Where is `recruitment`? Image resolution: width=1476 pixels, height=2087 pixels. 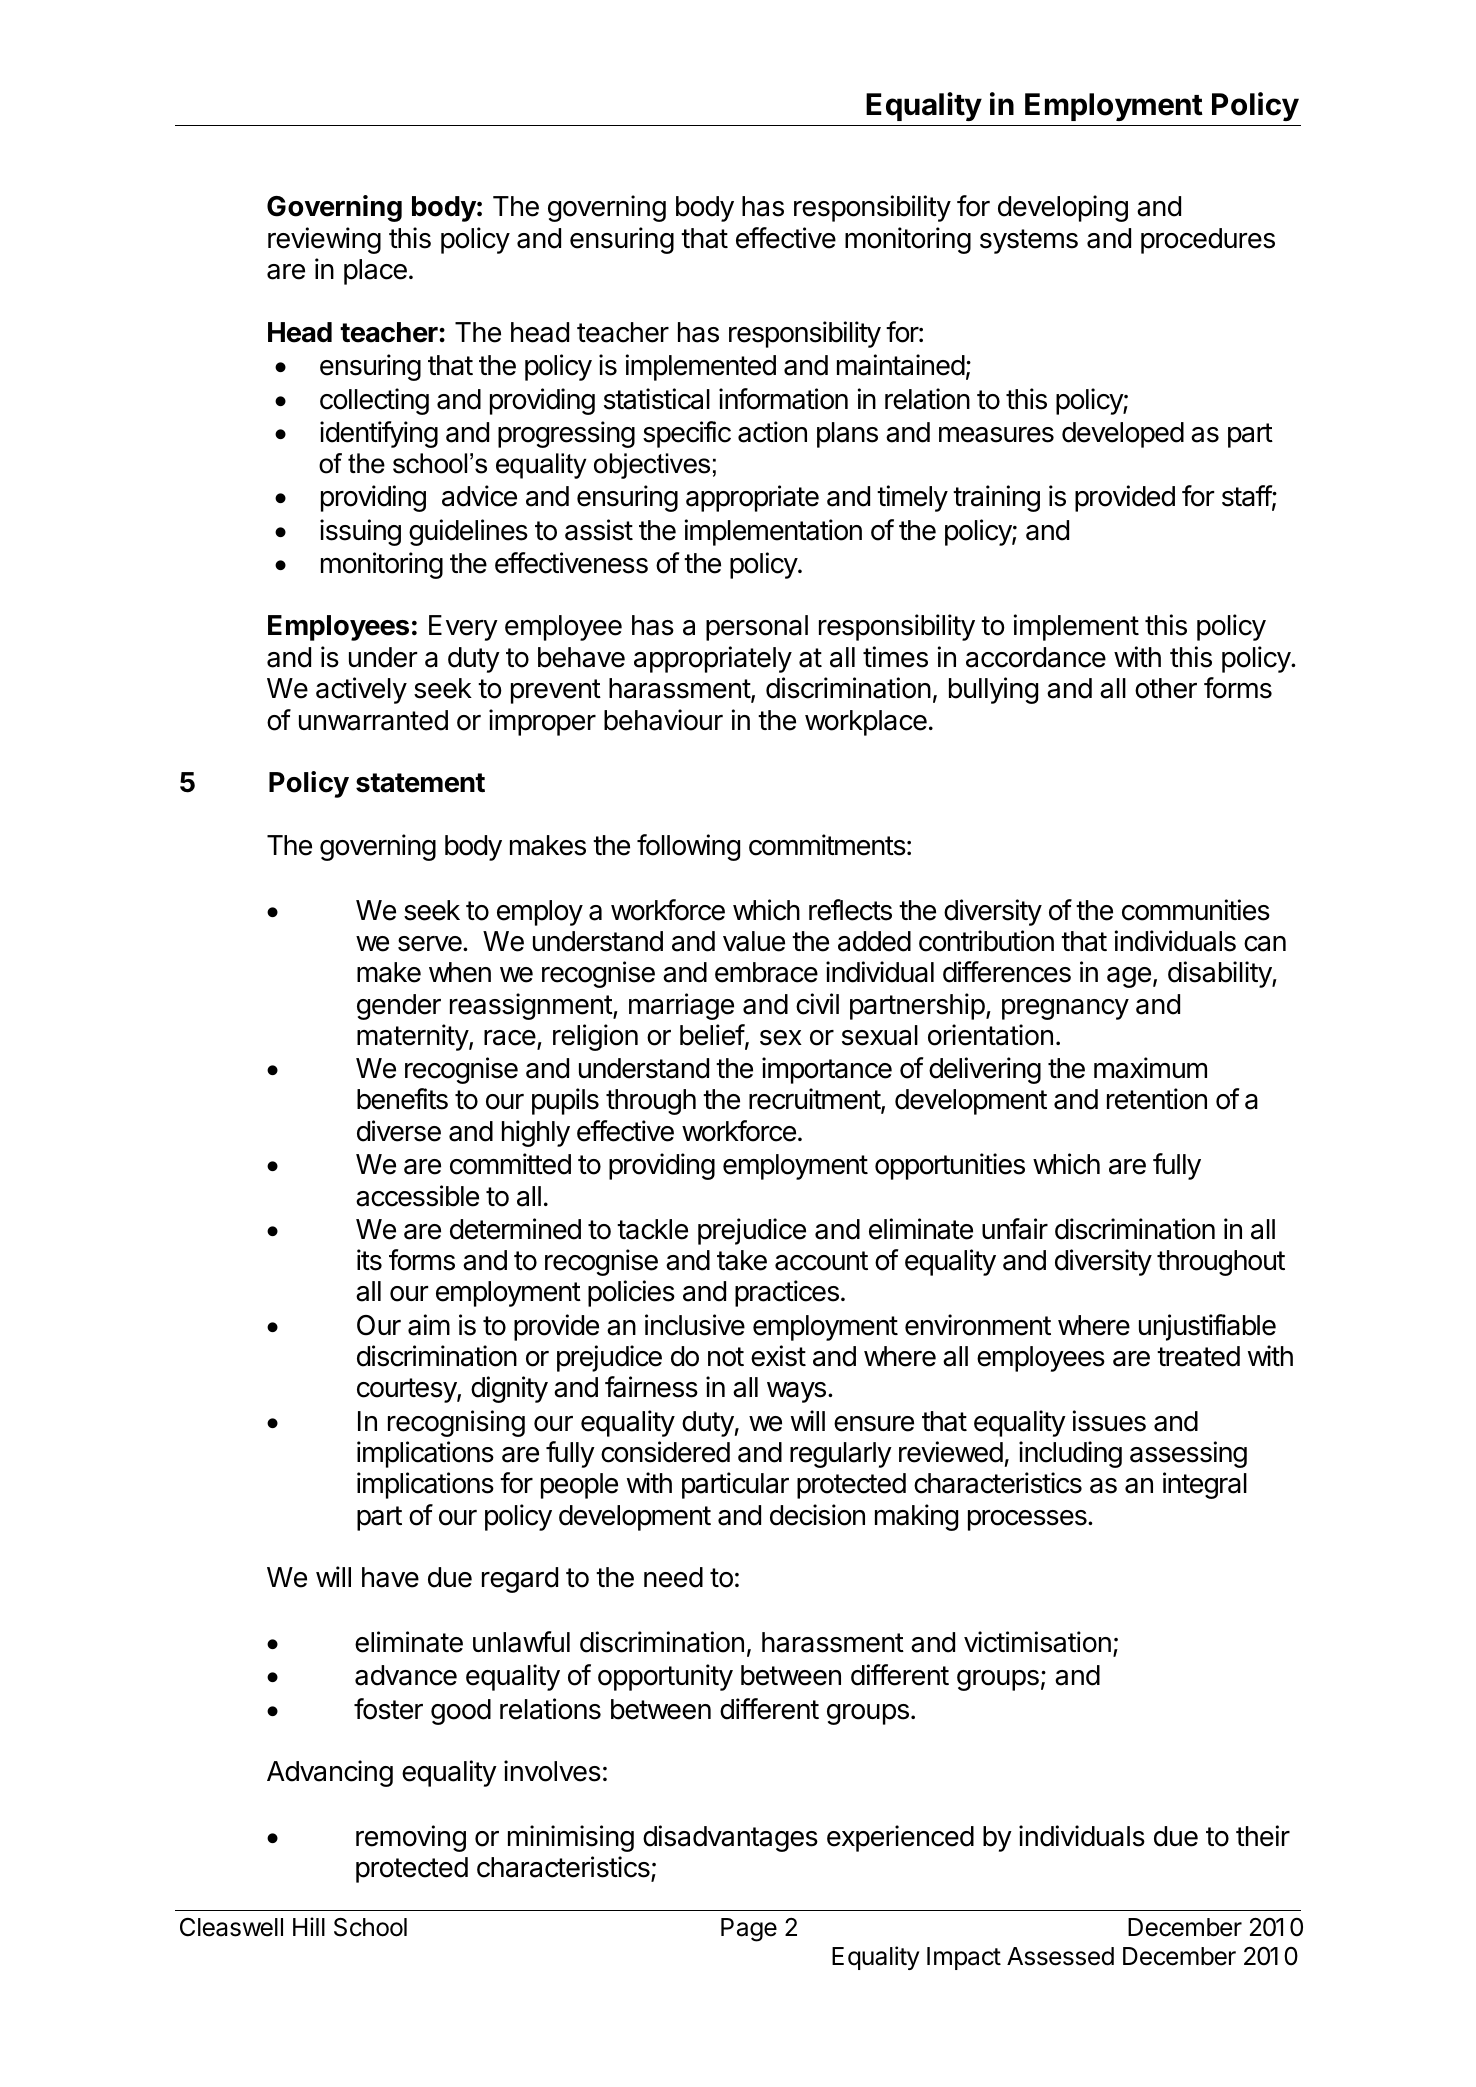 recruitment is located at coordinates (815, 1100).
